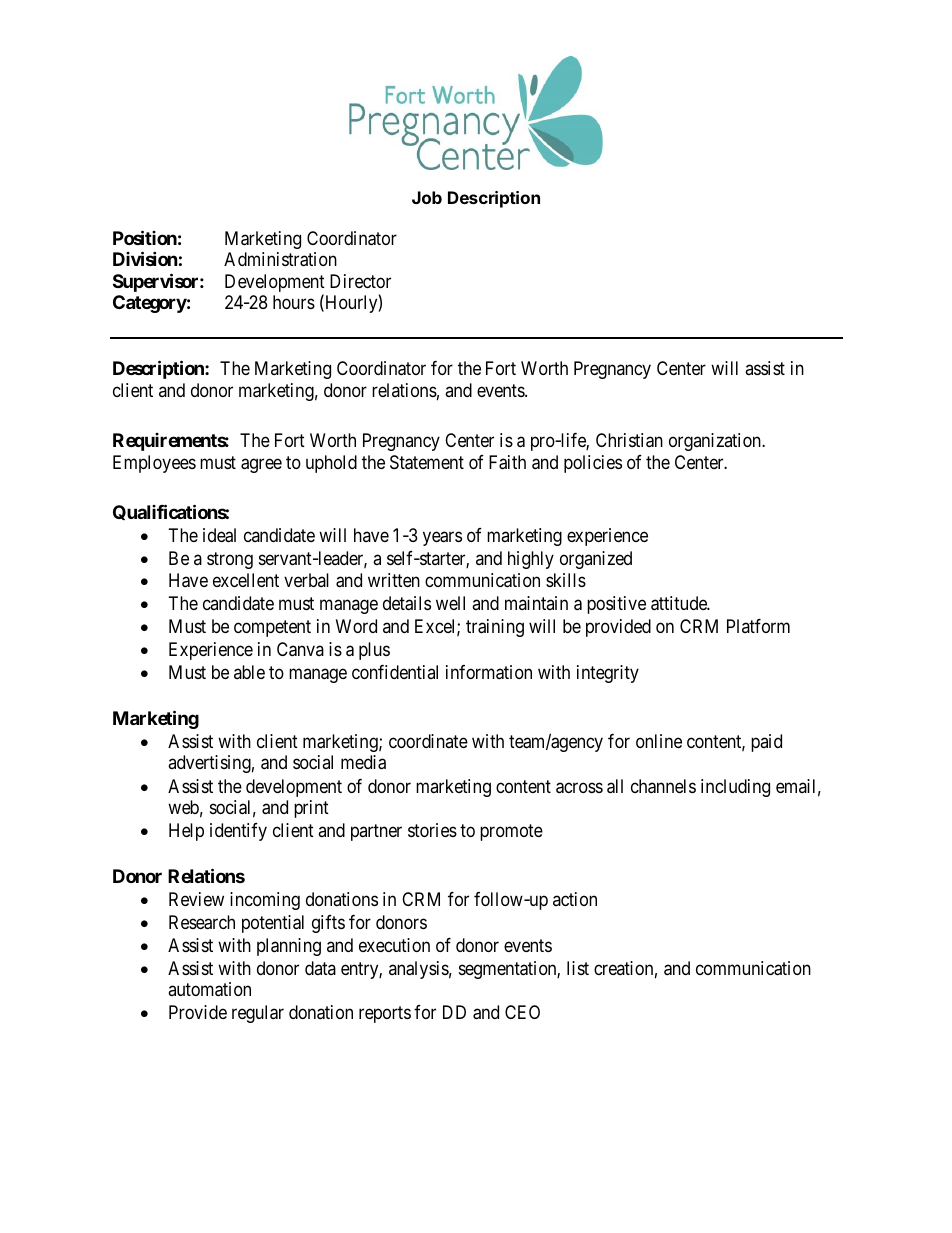  What do you see at coordinates (219, 535) in the screenshot?
I see `ideal` at bounding box center [219, 535].
